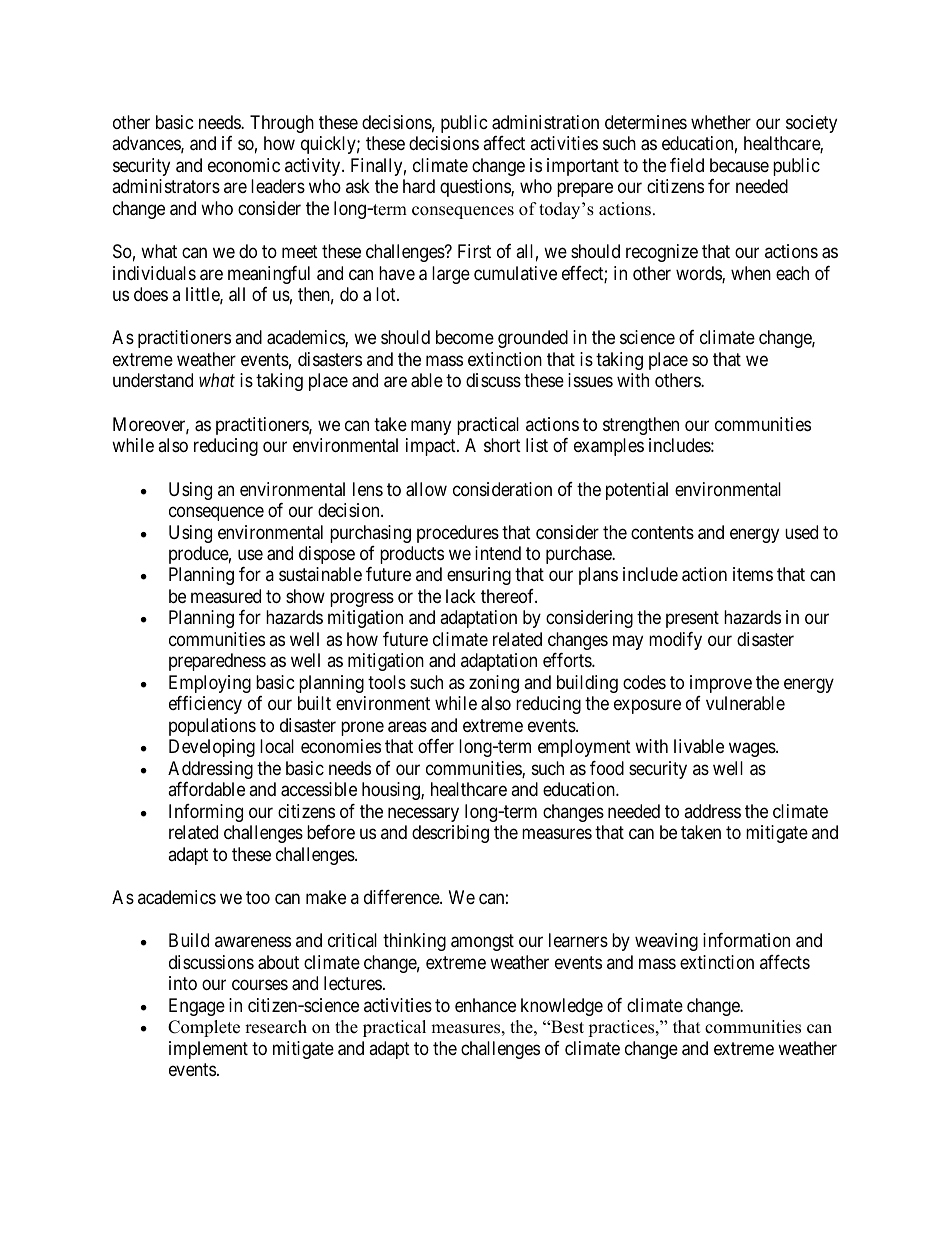 Image resolution: width=952 pixels, height=1233 pixels. What do you see at coordinates (739, 165) in the page?
I see `because` at bounding box center [739, 165].
